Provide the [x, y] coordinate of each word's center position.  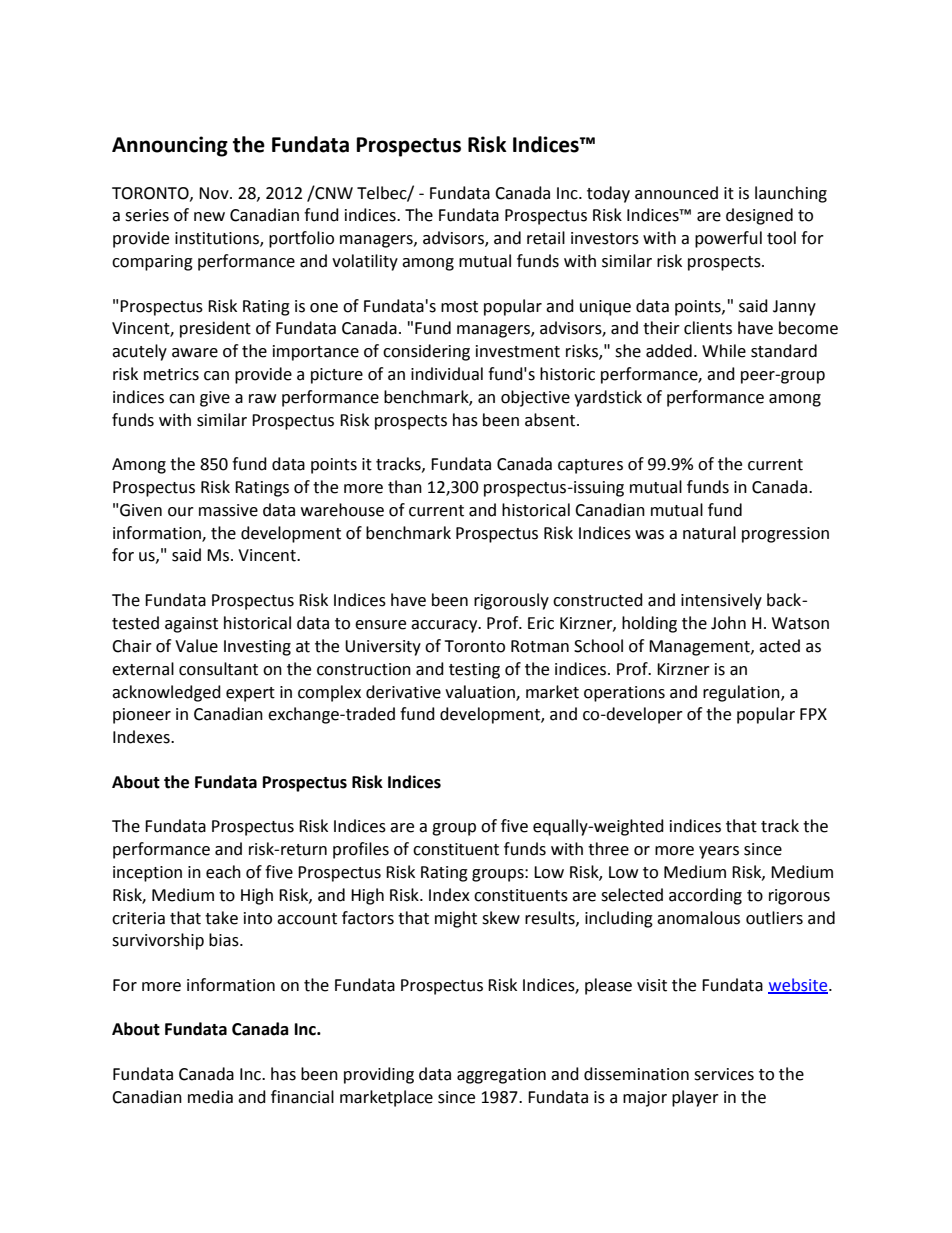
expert [250, 694]
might [456, 919]
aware [195, 353]
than [405, 487]
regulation [742, 693]
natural [709, 533]
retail [546, 238]
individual [447, 374]
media [210, 1097]
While [724, 351]
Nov [215, 193]
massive [228, 510]
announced [676, 193]
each [223, 872]
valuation [481, 692]
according [705, 896]
